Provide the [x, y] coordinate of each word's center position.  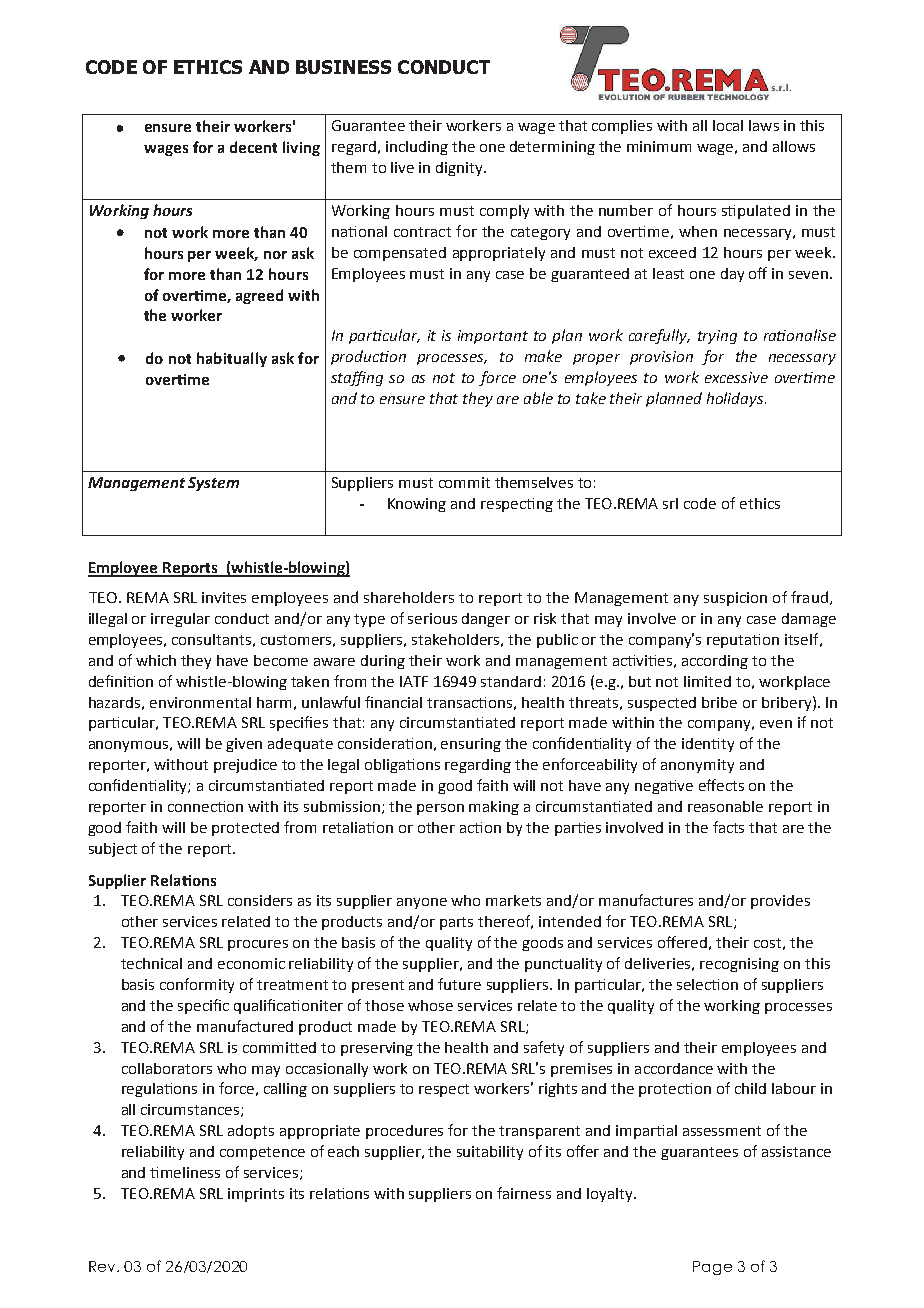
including [417, 148]
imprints [256, 1195]
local [728, 125]
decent [253, 147]
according [715, 662]
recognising [739, 965]
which [156, 660]
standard [511, 681]
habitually [232, 359]
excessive [736, 377]
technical [151, 963]
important [493, 337]
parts [456, 923]
